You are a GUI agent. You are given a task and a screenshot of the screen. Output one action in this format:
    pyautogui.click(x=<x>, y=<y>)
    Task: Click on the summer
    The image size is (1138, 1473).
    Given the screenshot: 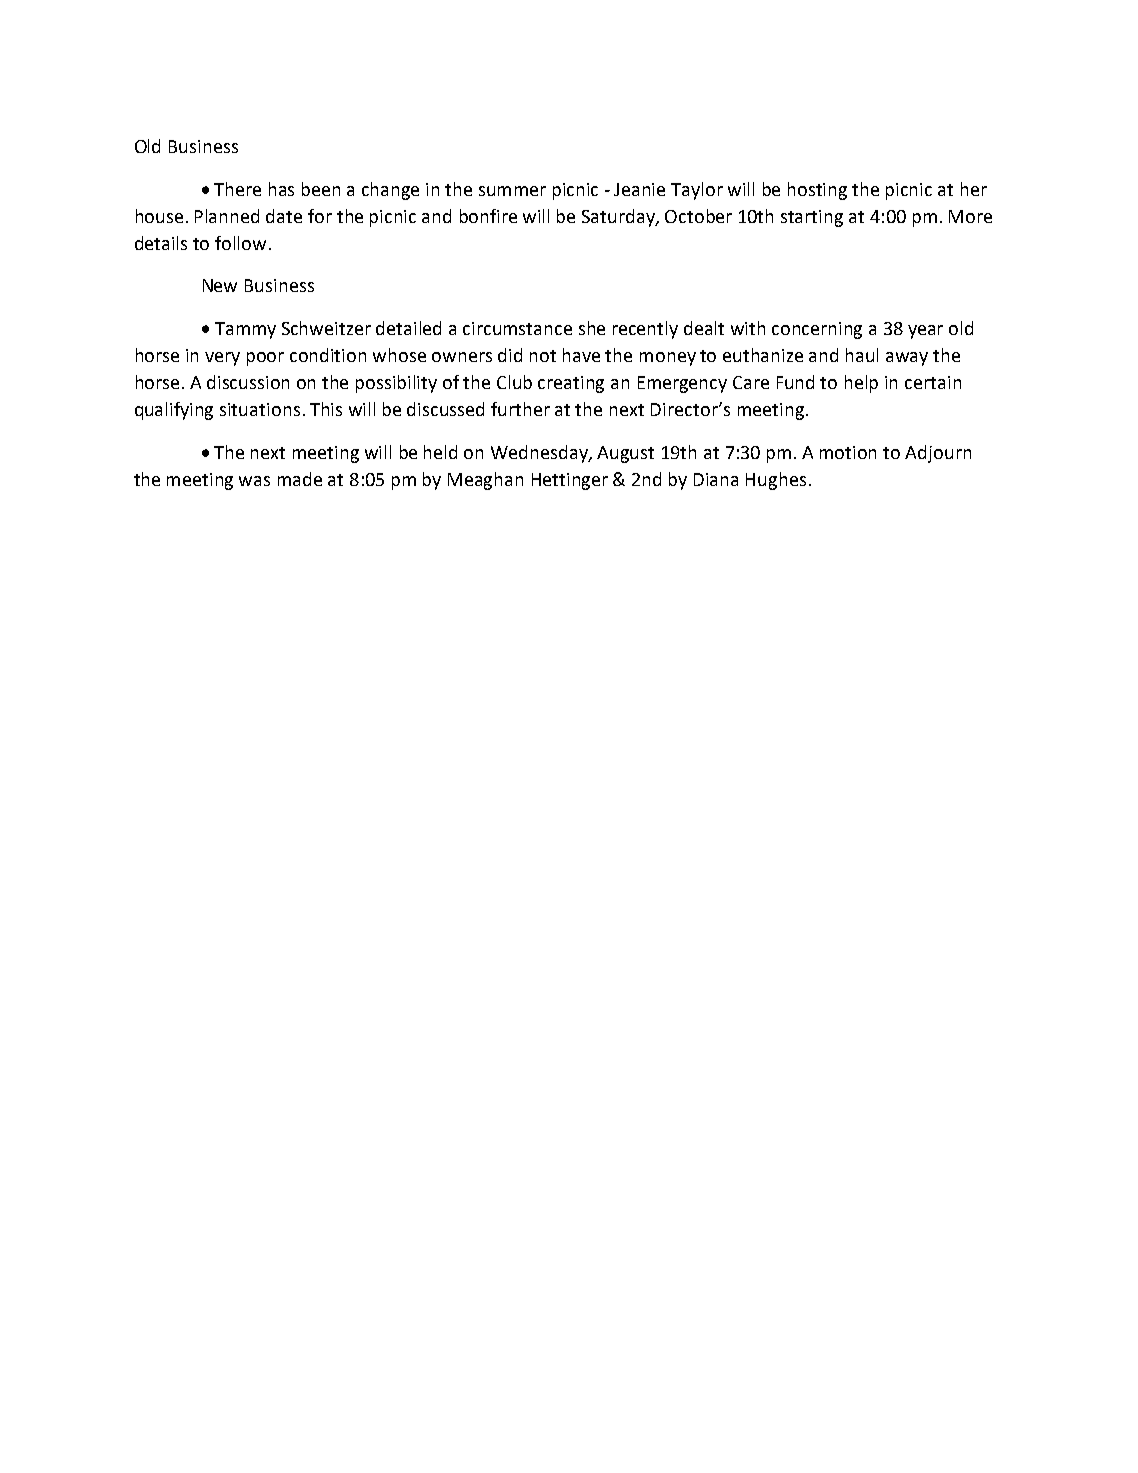 What is the action you would take?
    pyautogui.click(x=512, y=191)
